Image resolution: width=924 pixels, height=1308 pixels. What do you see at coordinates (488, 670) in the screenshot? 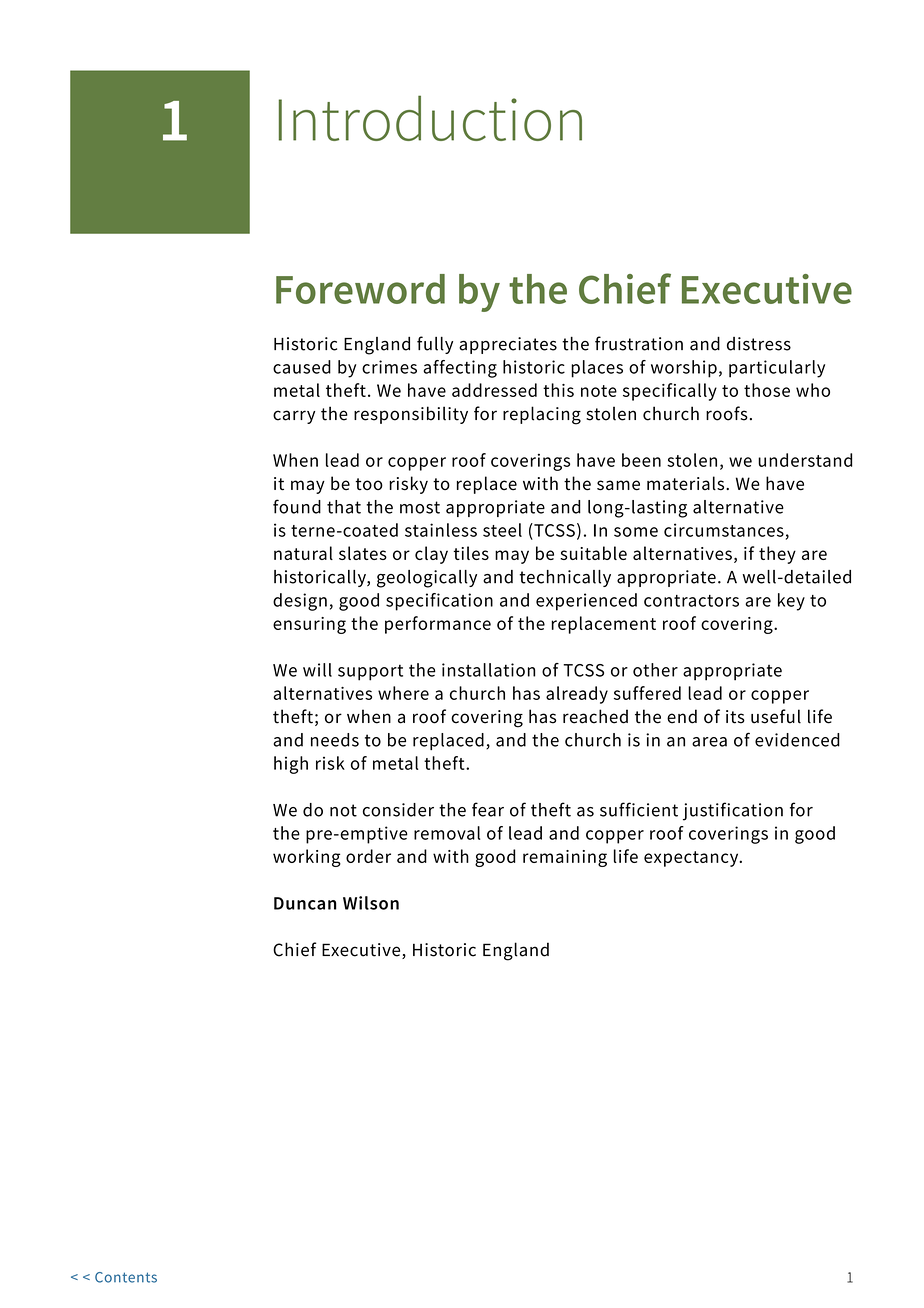
I see `installation` at bounding box center [488, 670].
